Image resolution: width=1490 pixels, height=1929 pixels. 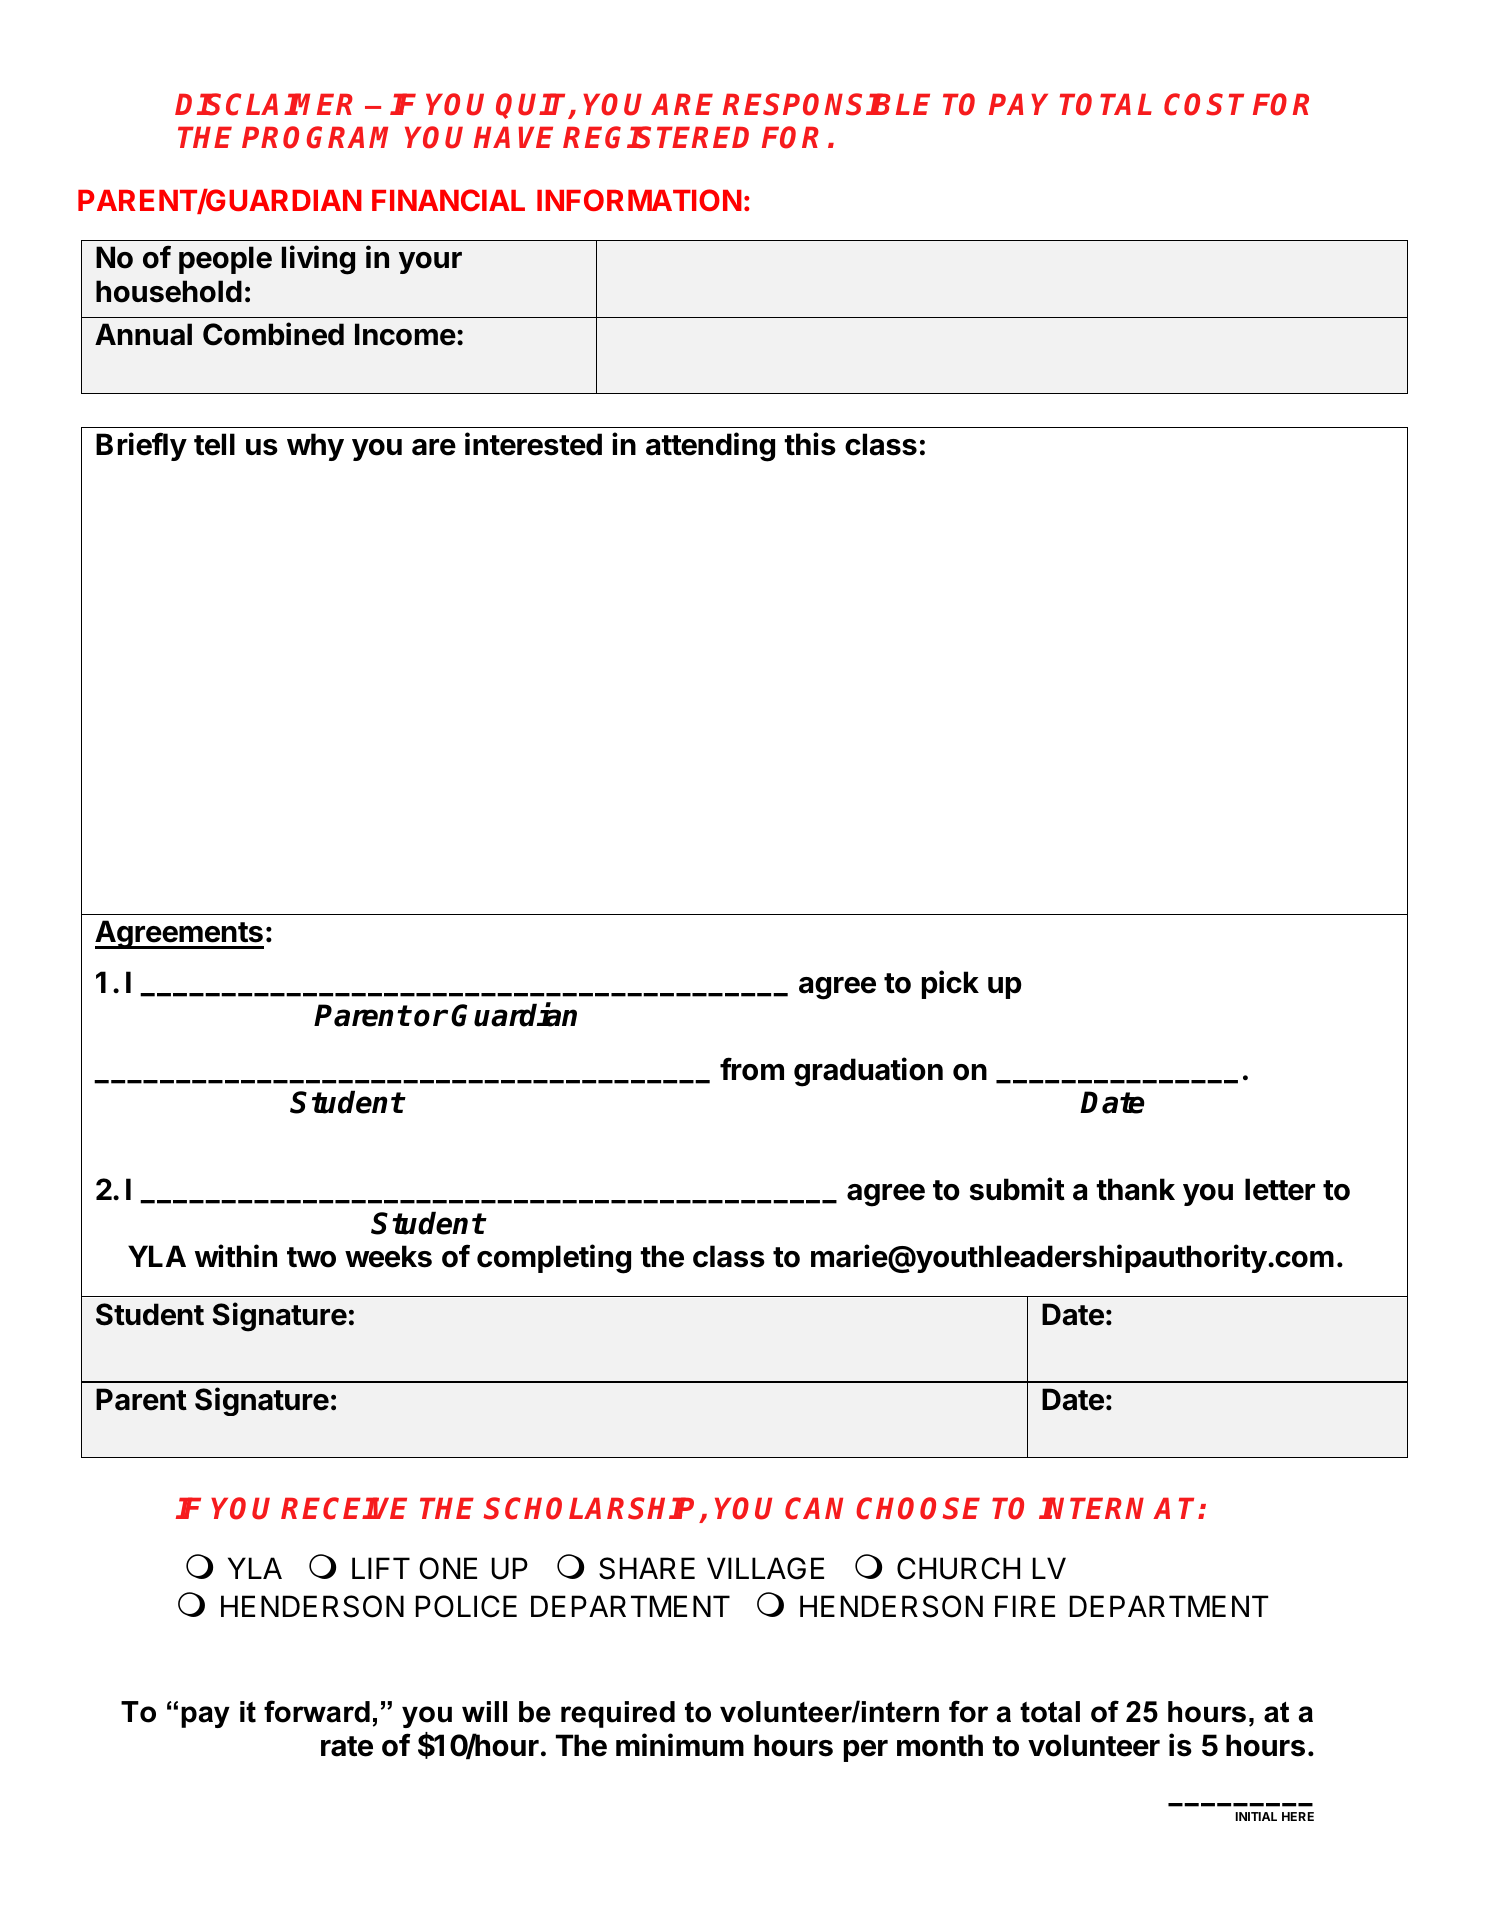 What do you see at coordinates (950, 984) in the document?
I see `pick` at bounding box center [950, 984].
